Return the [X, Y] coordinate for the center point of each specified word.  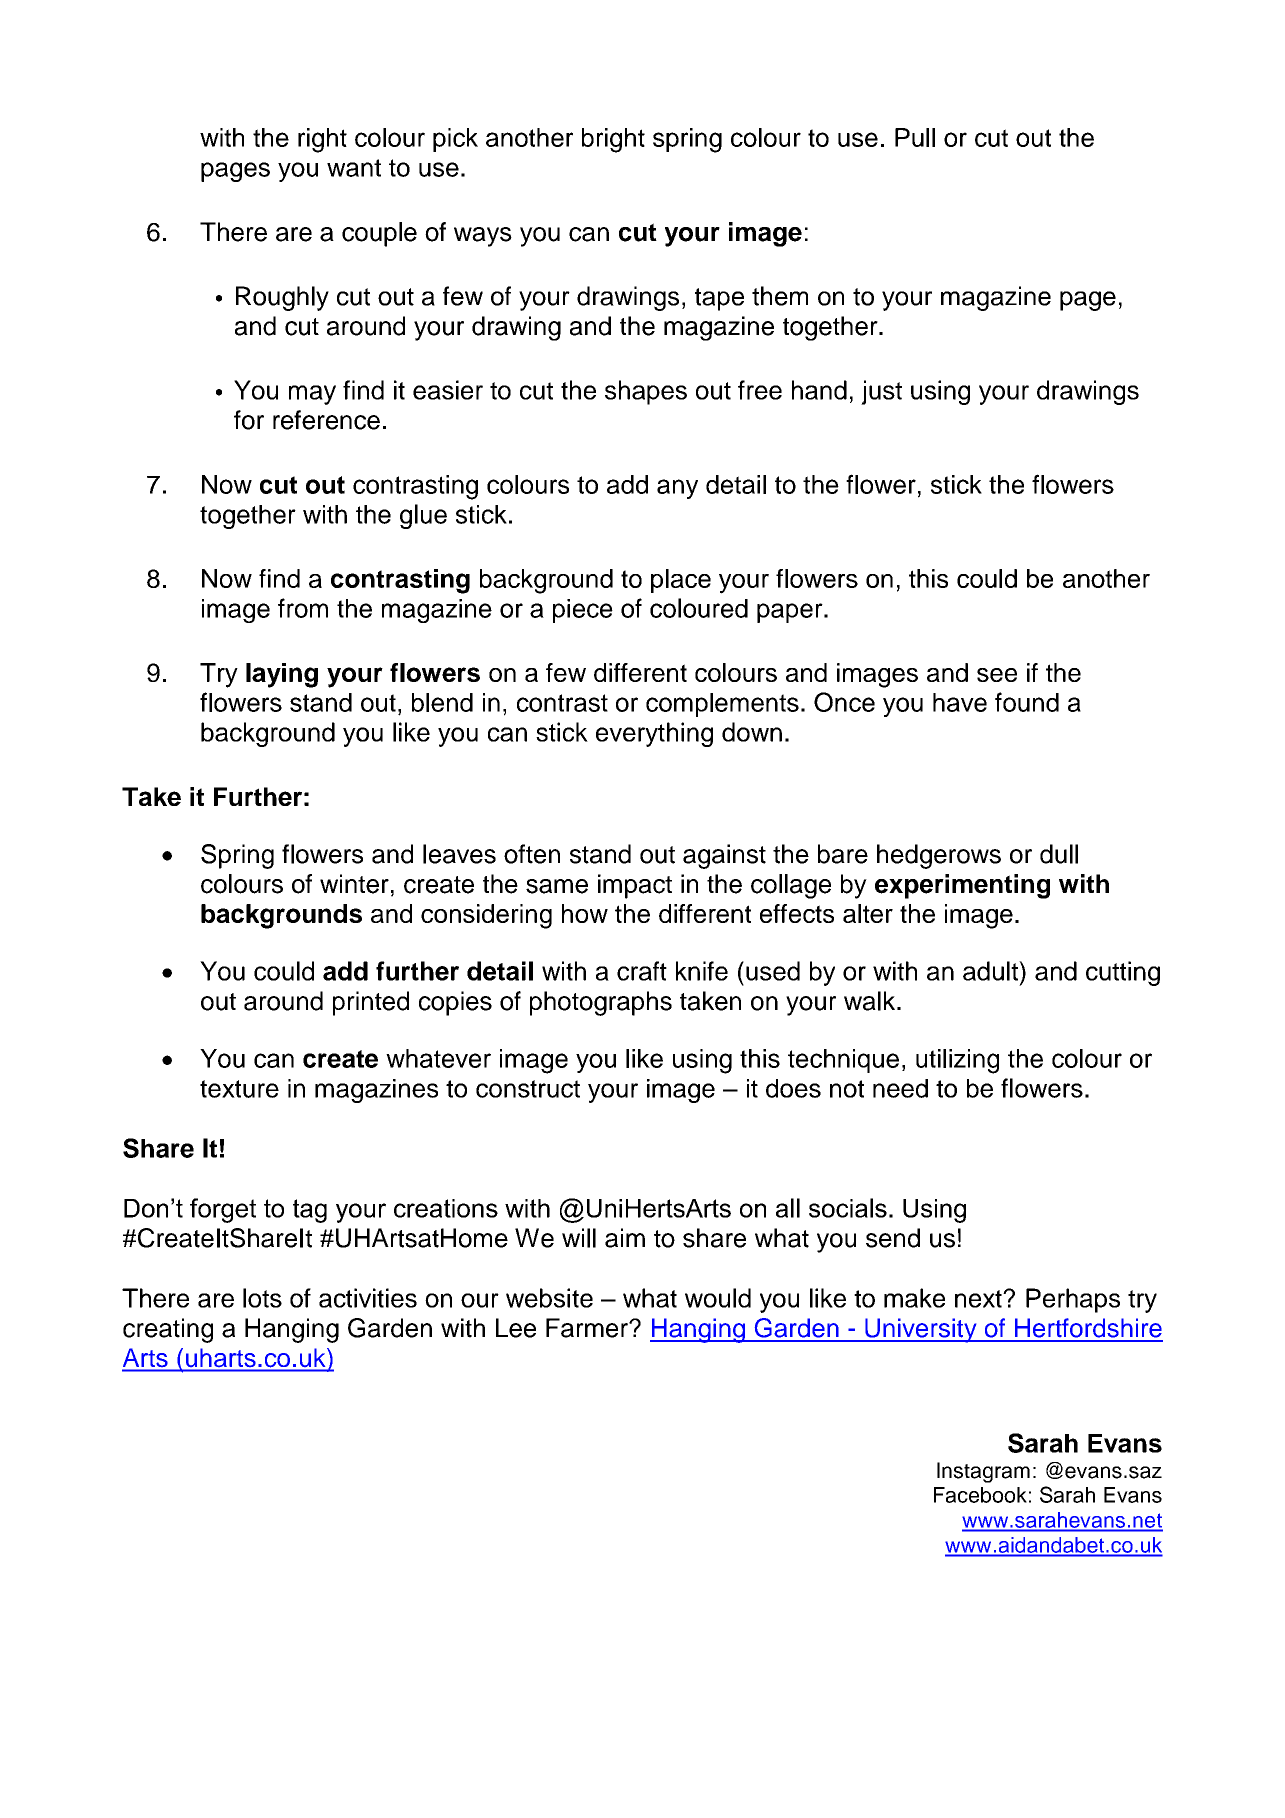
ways [483, 237]
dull [1059, 854]
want [354, 168]
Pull [915, 137]
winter [354, 884]
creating [168, 1330]
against [724, 856]
